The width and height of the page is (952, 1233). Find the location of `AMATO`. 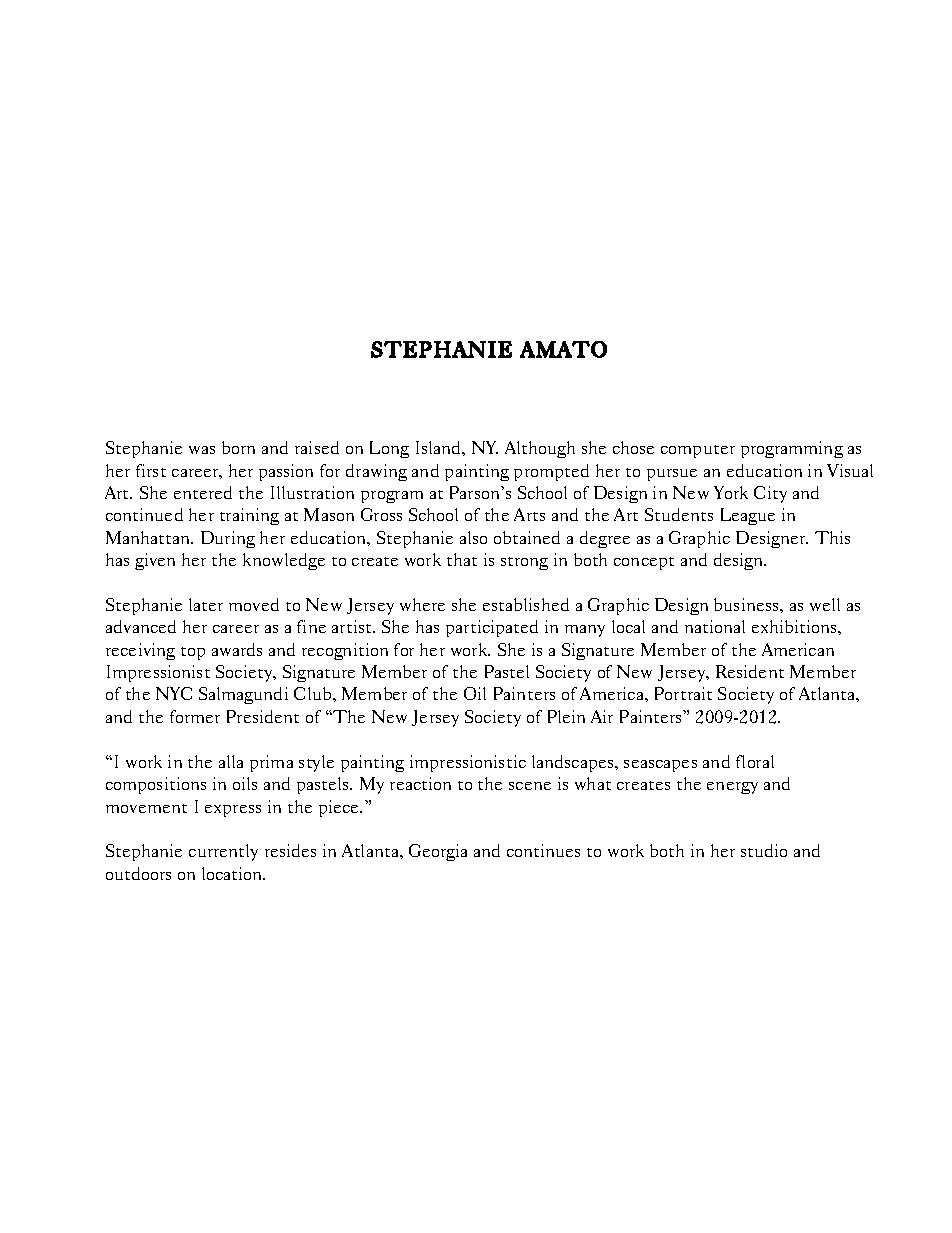

AMATO is located at coordinates (563, 349).
